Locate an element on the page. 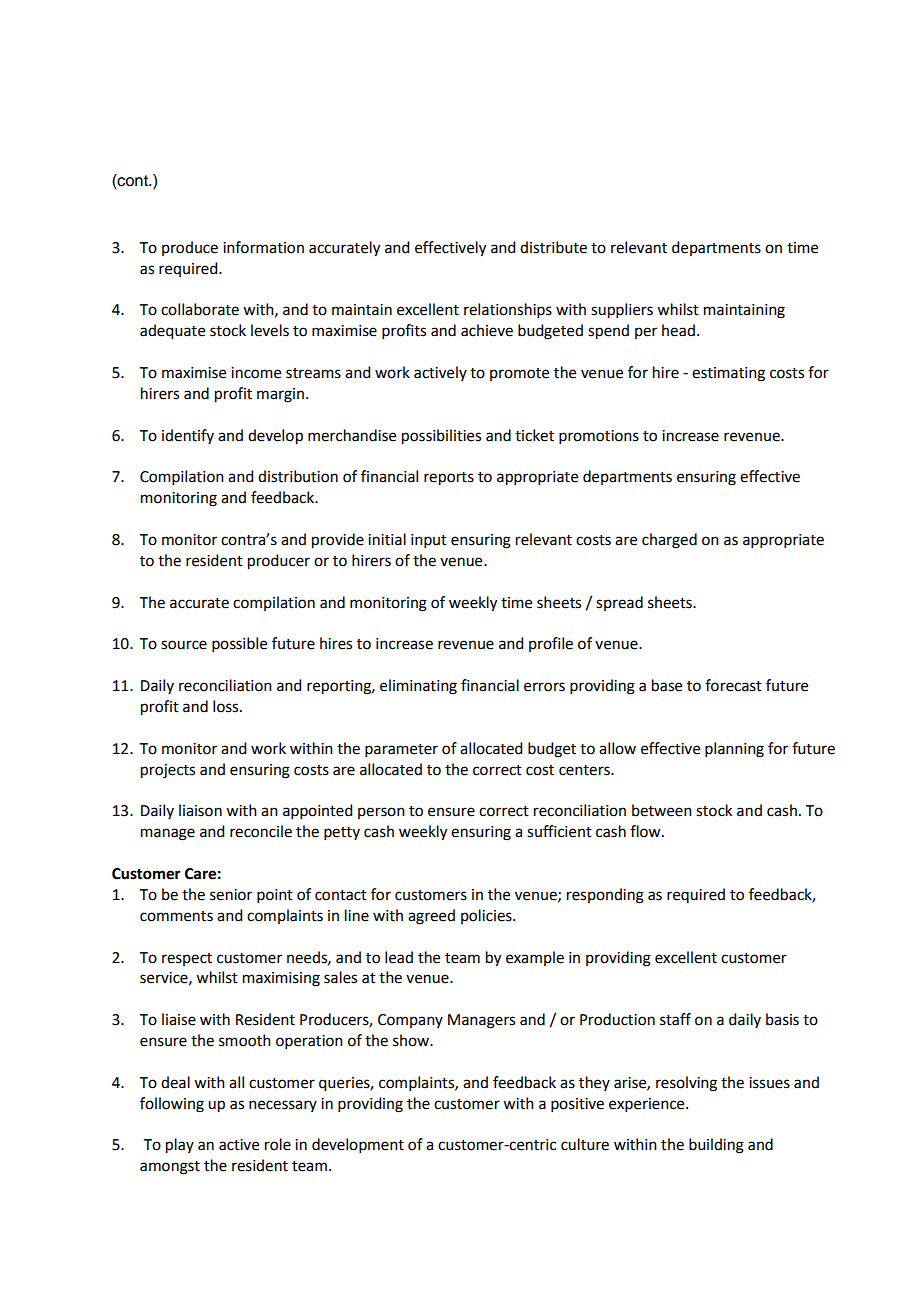  eliminating is located at coordinates (418, 687).
